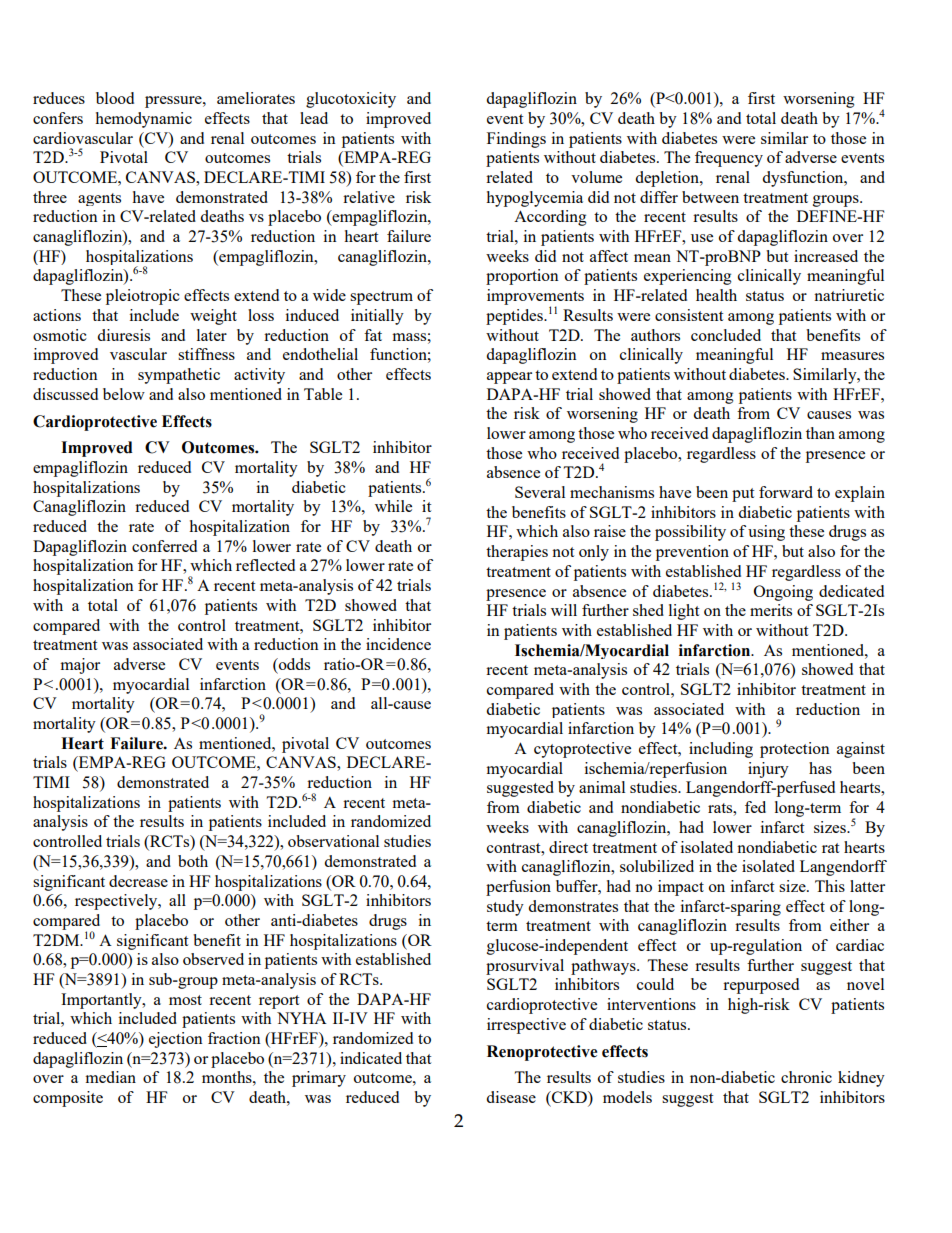  What do you see at coordinates (540, 492) in the image?
I see `Several` at bounding box center [540, 492].
